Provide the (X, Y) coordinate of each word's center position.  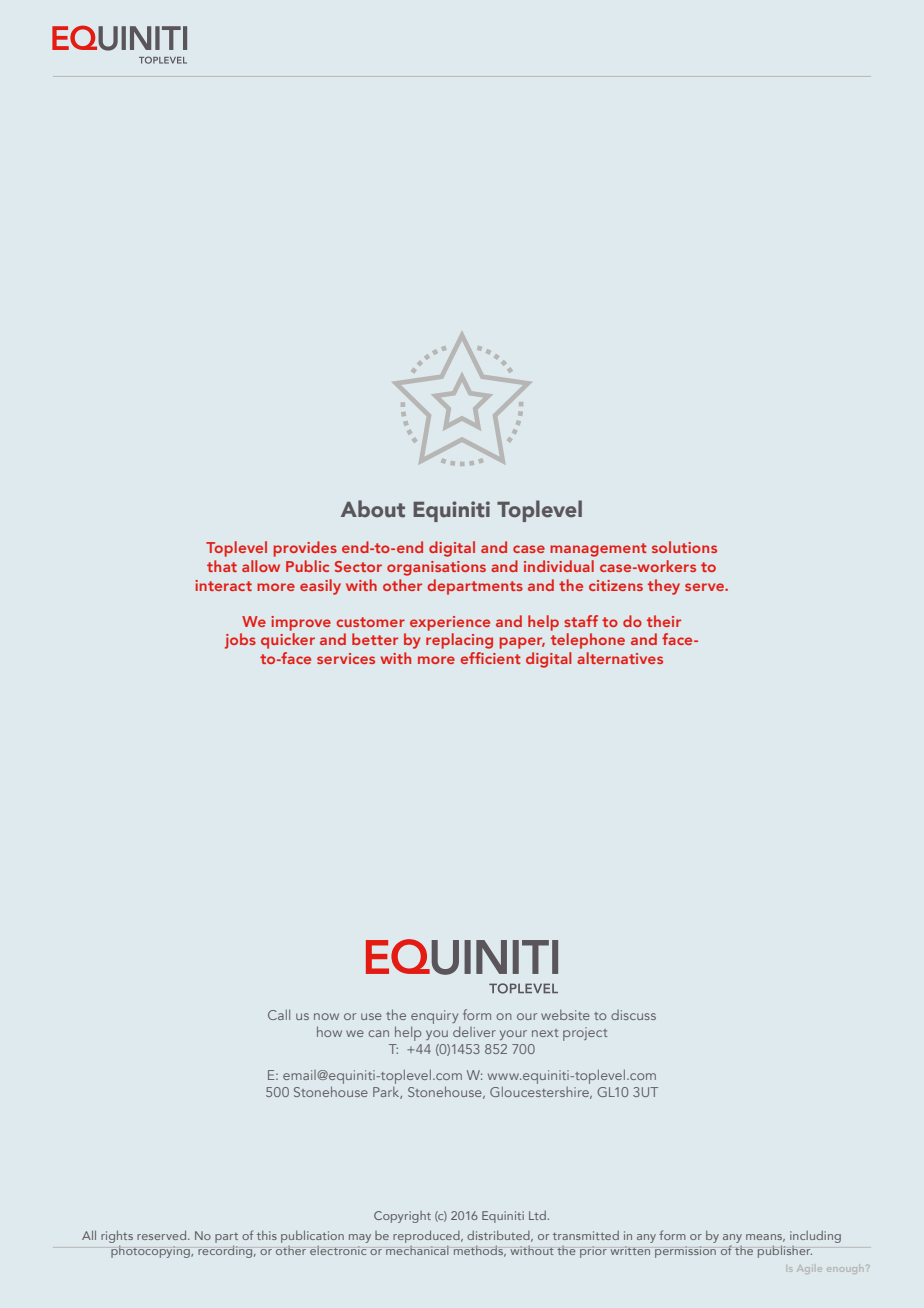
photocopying (151, 1252)
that (222, 566)
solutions (684, 547)
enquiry (434, 1017)
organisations (436, 568)
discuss (633, 1015)
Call (279, 1014)
